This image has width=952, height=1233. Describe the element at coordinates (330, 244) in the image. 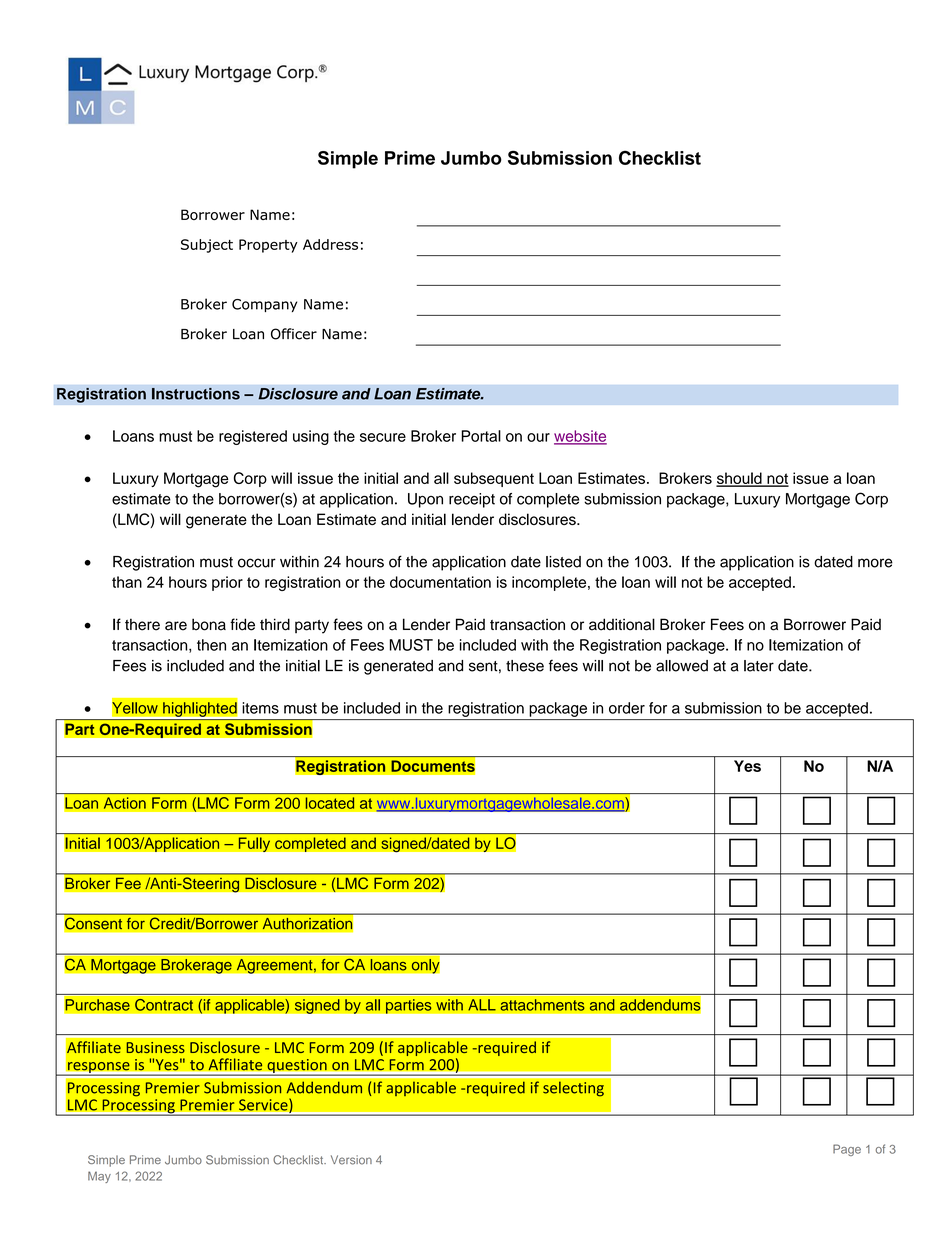

I see `Address` at that location.
